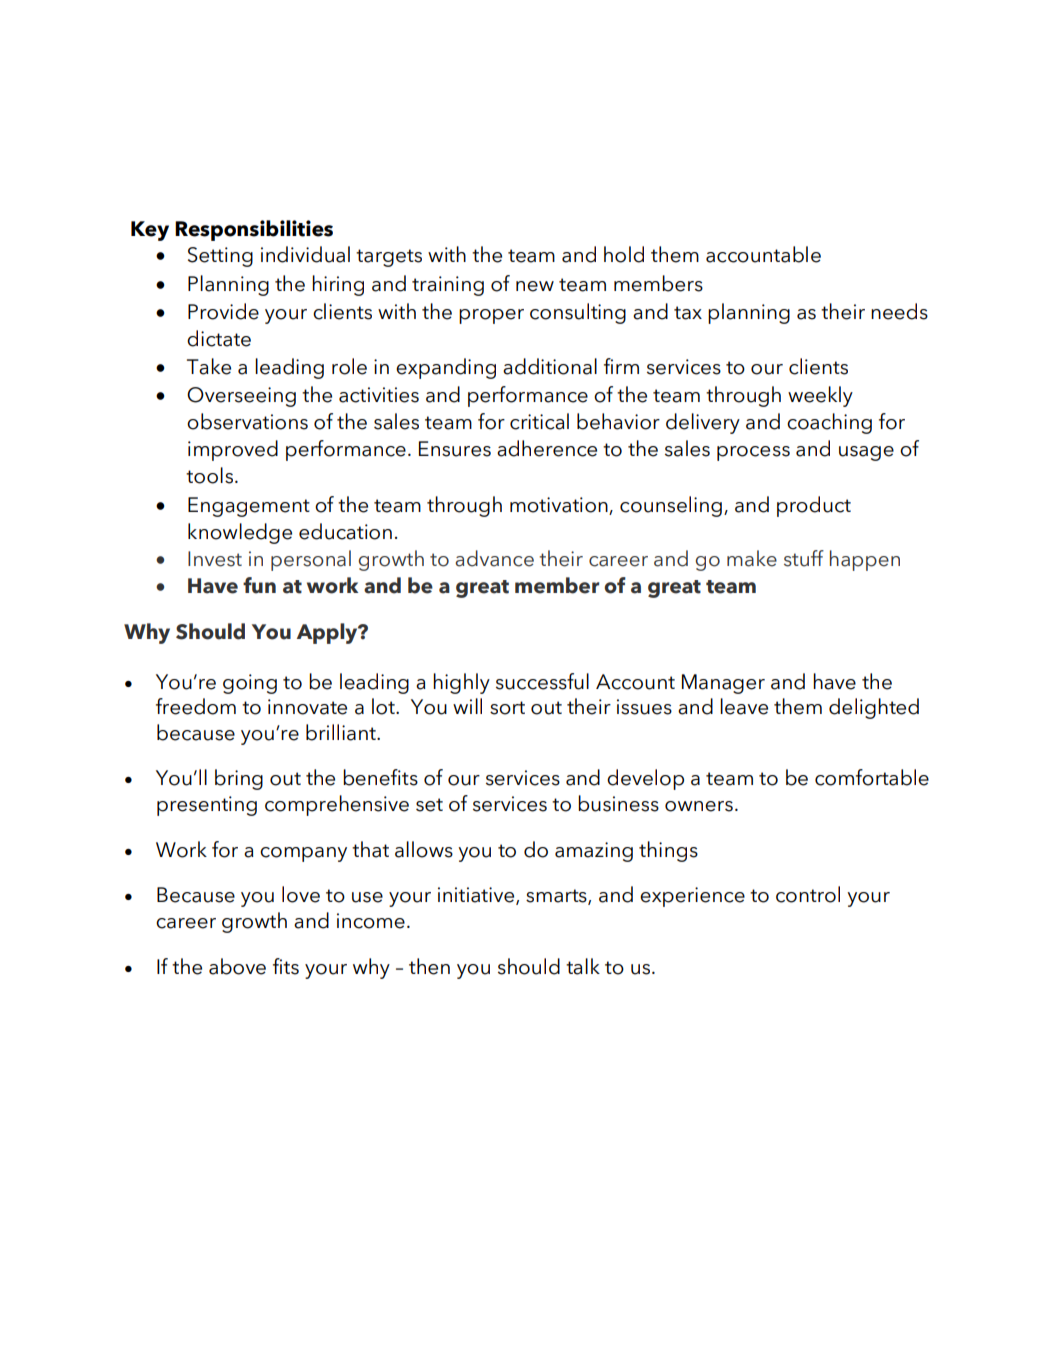 This image has width=1059, height=1370. Describe the element at coordinates (583, 966) in the image. I see `talk` at that location.
